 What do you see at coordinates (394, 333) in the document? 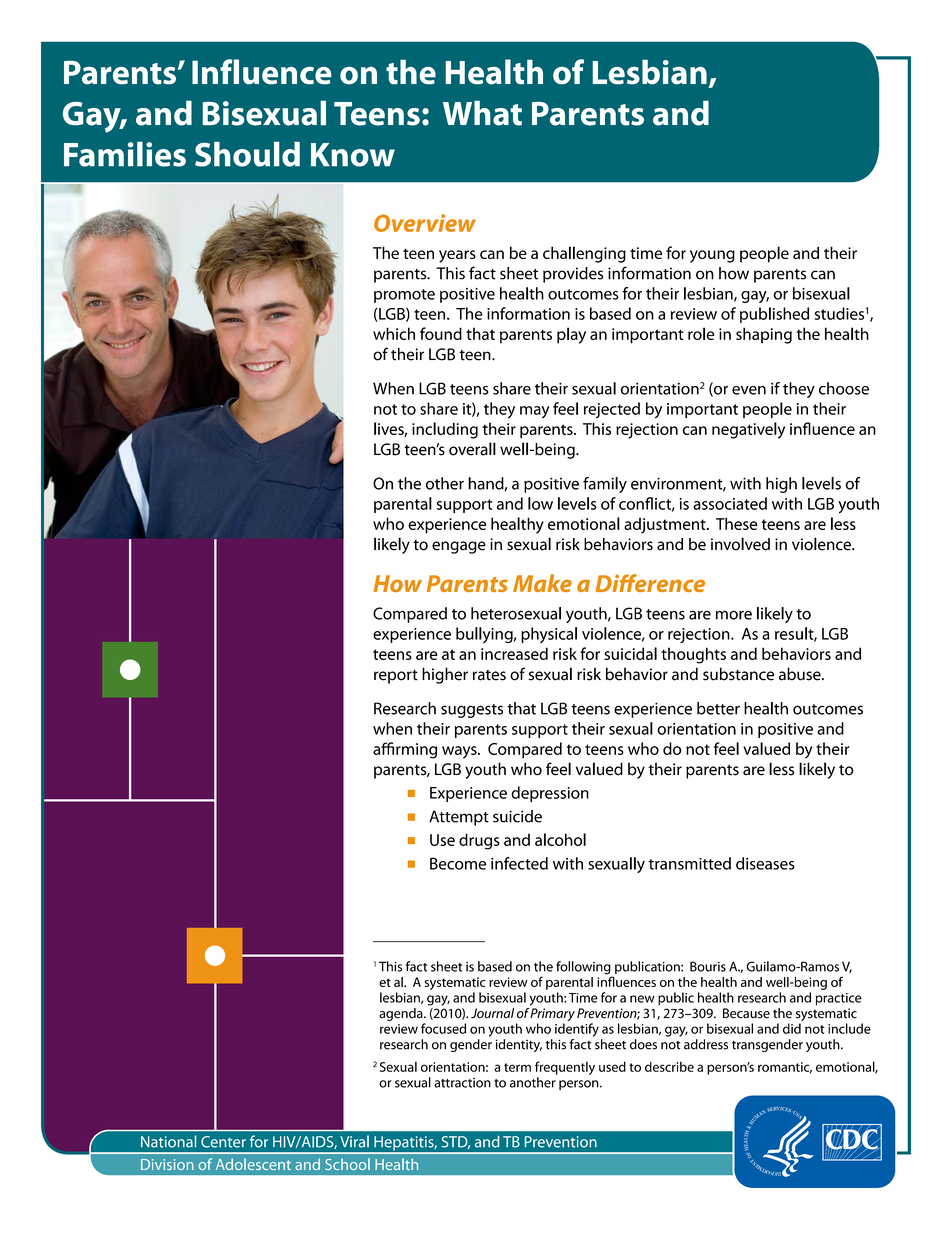
I see `which` at bounding box center [394, 333].
